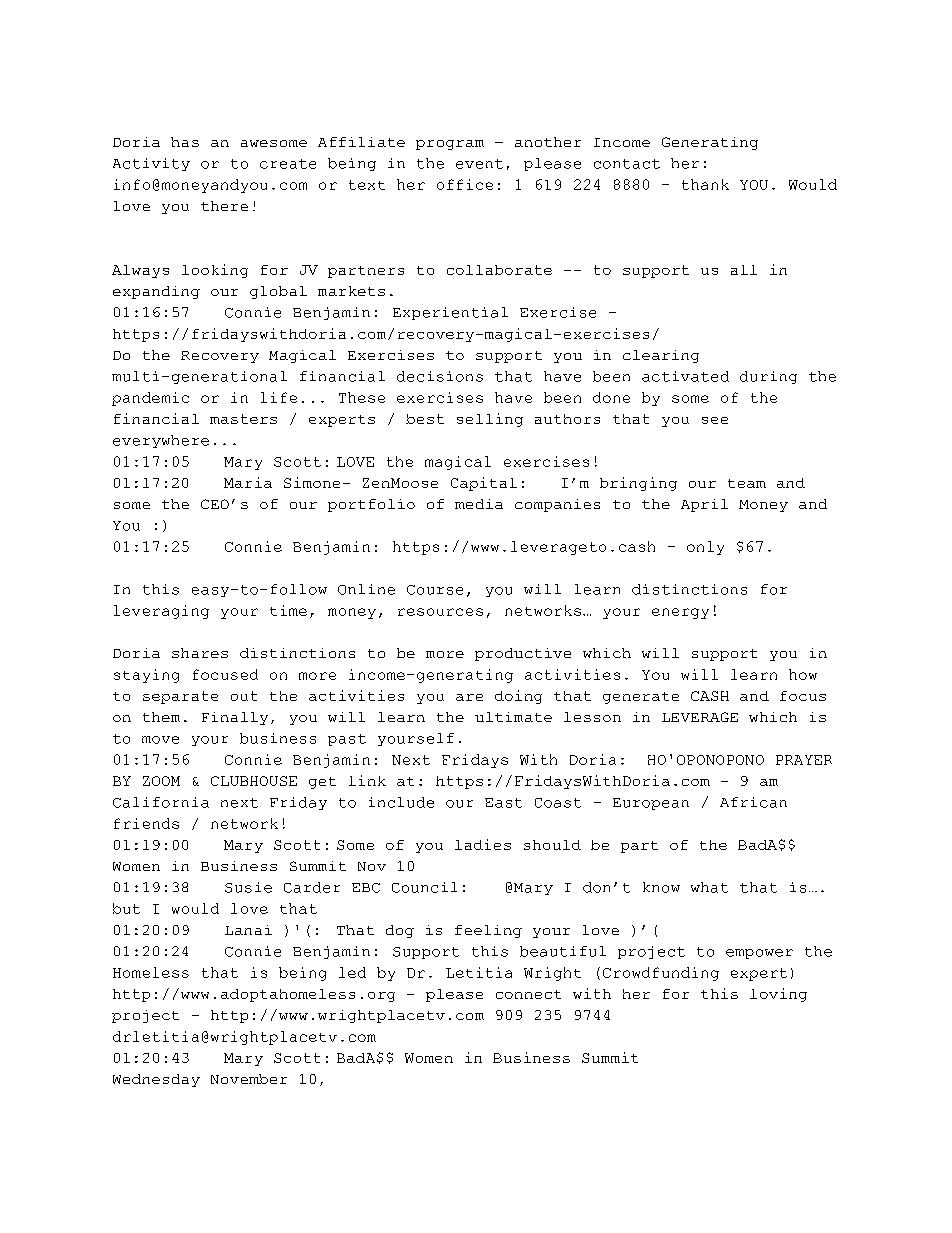  I want to click on move, so click(160, 740).
